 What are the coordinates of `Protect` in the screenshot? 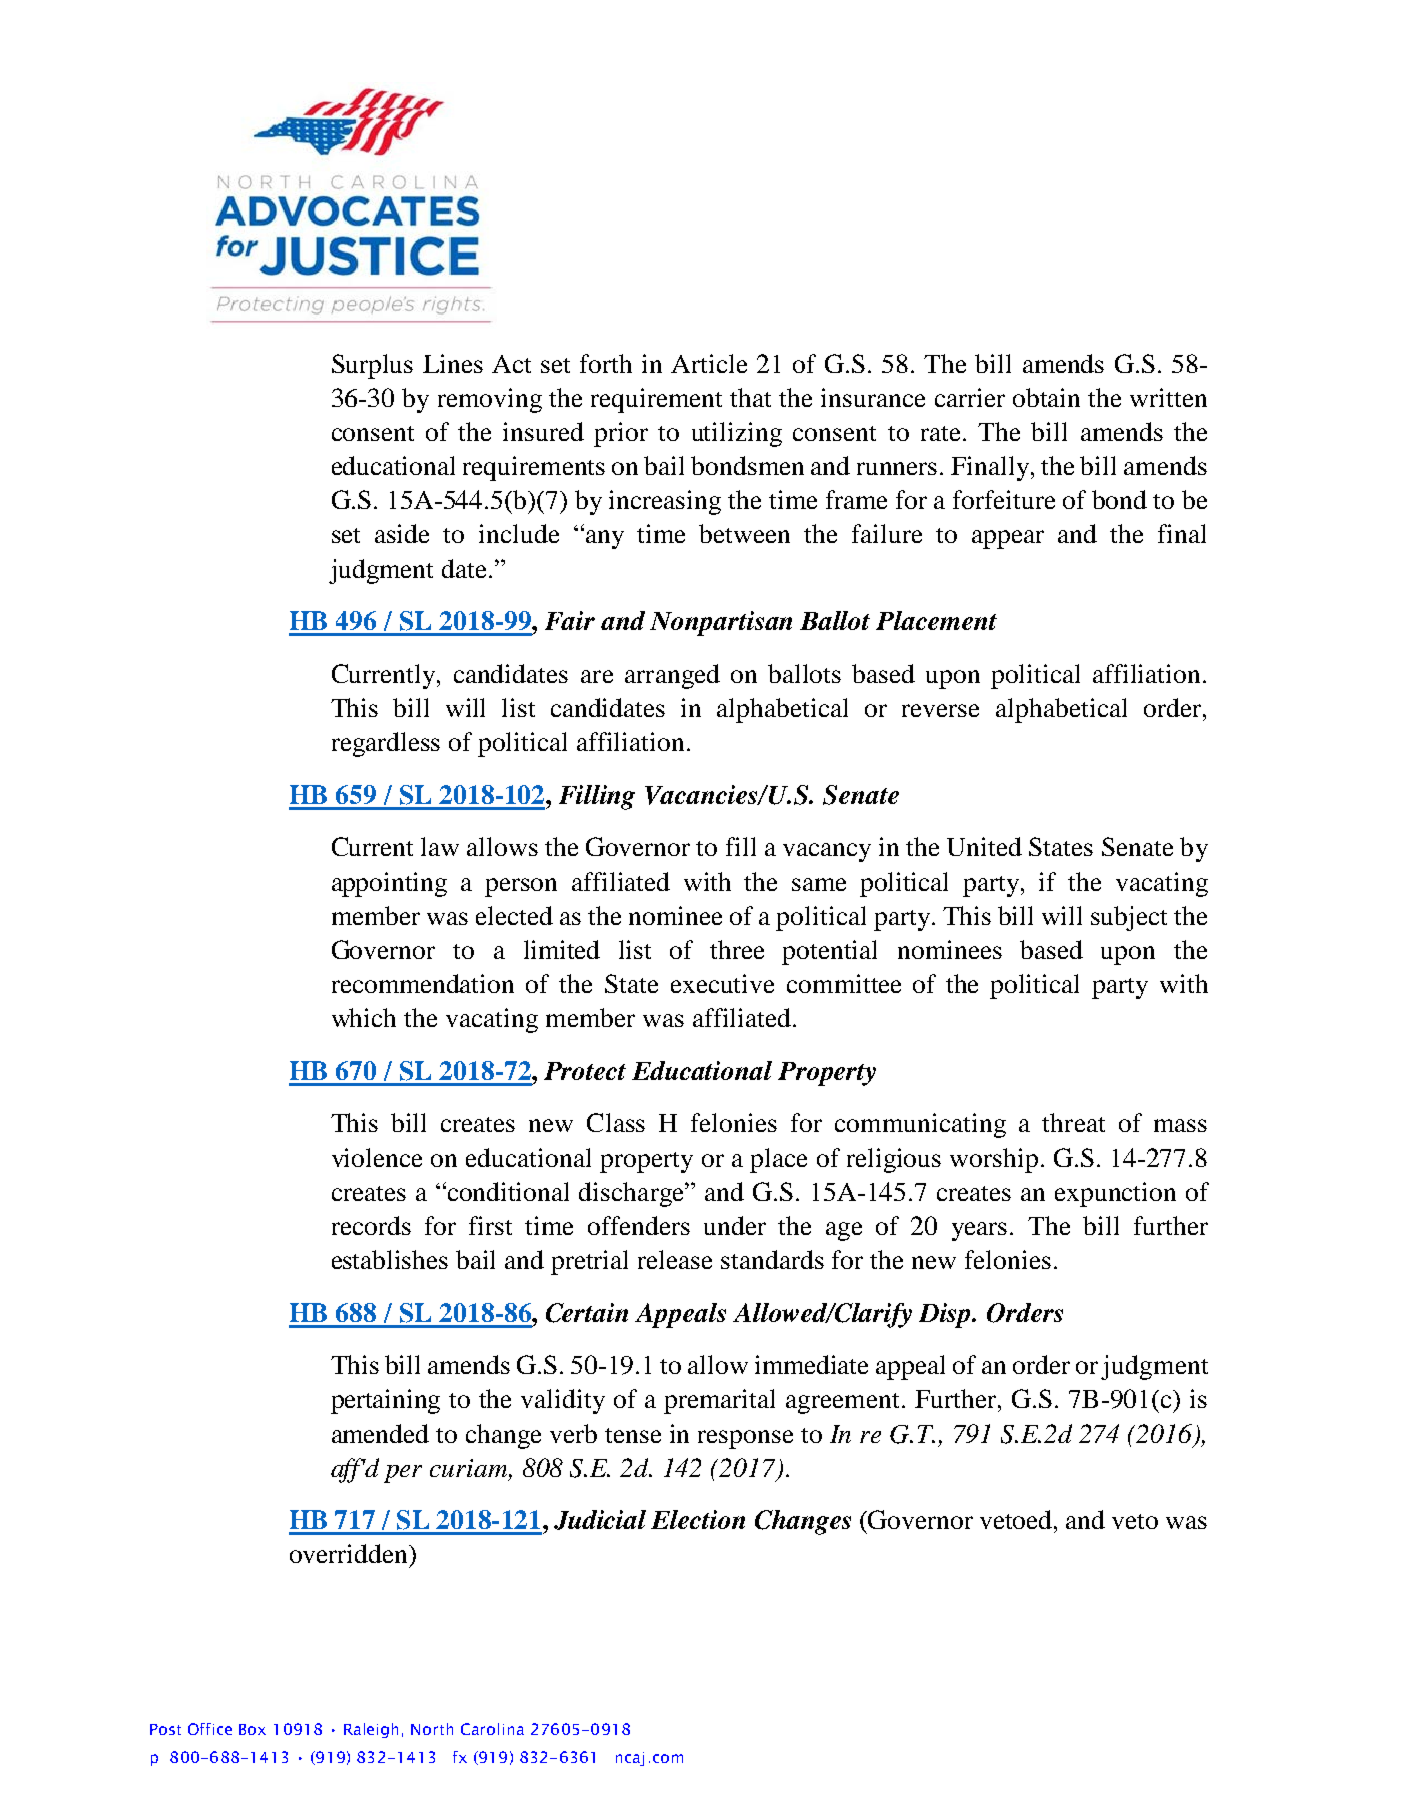 It's located at (585, 1071).
